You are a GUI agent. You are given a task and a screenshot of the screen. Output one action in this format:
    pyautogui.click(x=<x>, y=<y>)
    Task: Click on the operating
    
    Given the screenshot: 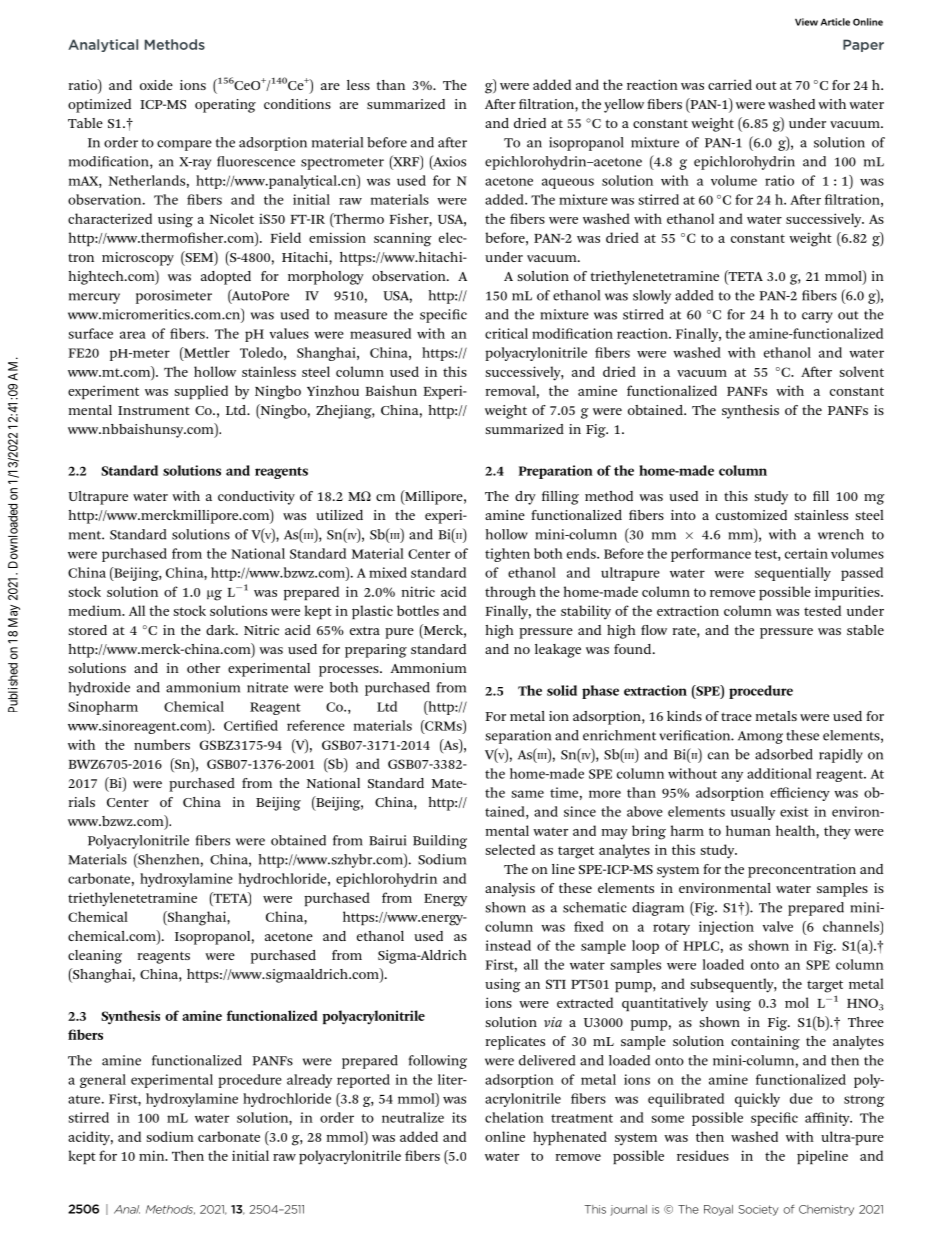 What is the action you would take?
    pyautogui.click(x=225, y=106)
